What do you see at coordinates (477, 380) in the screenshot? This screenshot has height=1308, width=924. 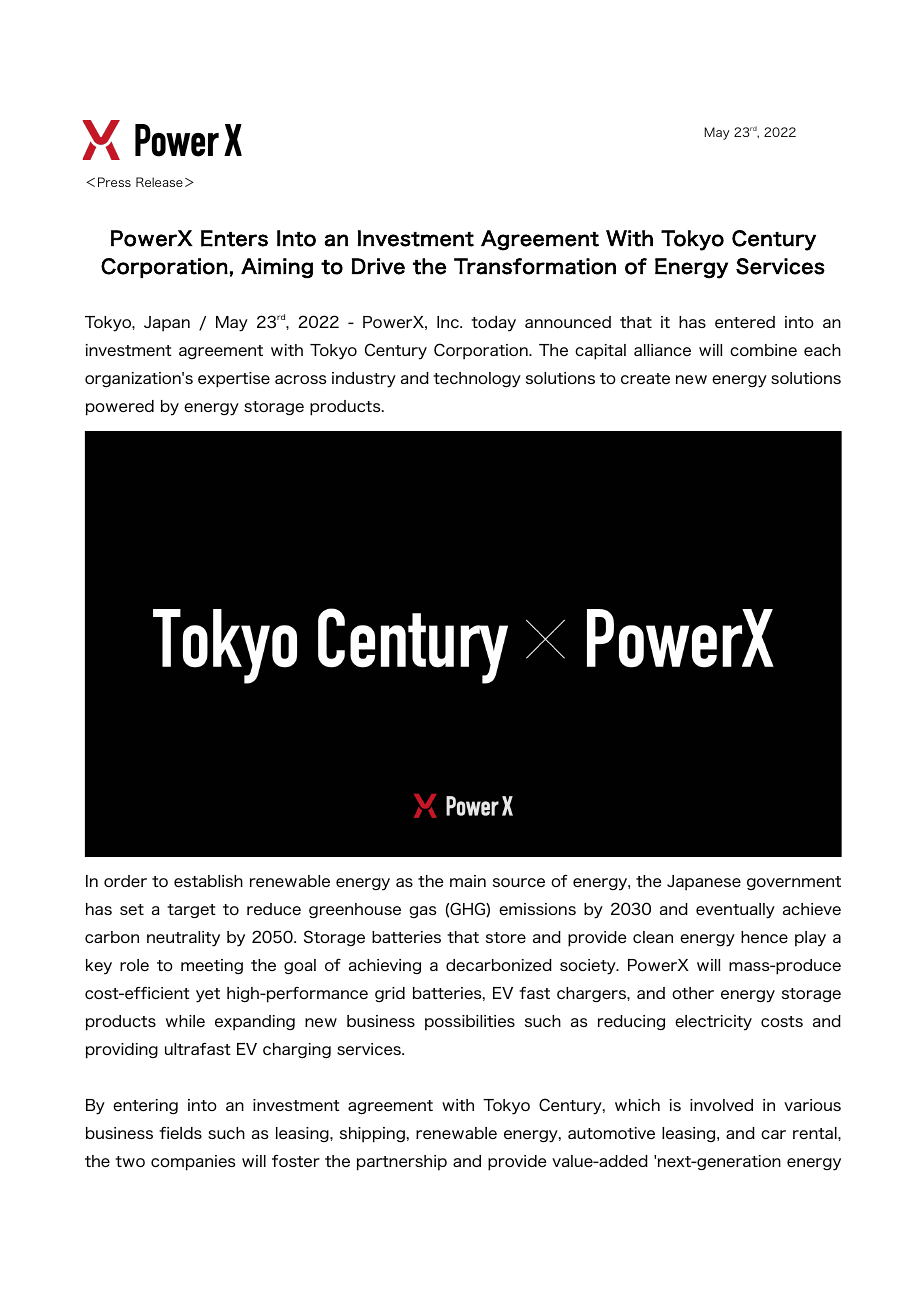 I see `technology` at bounding box center [477, 380].
